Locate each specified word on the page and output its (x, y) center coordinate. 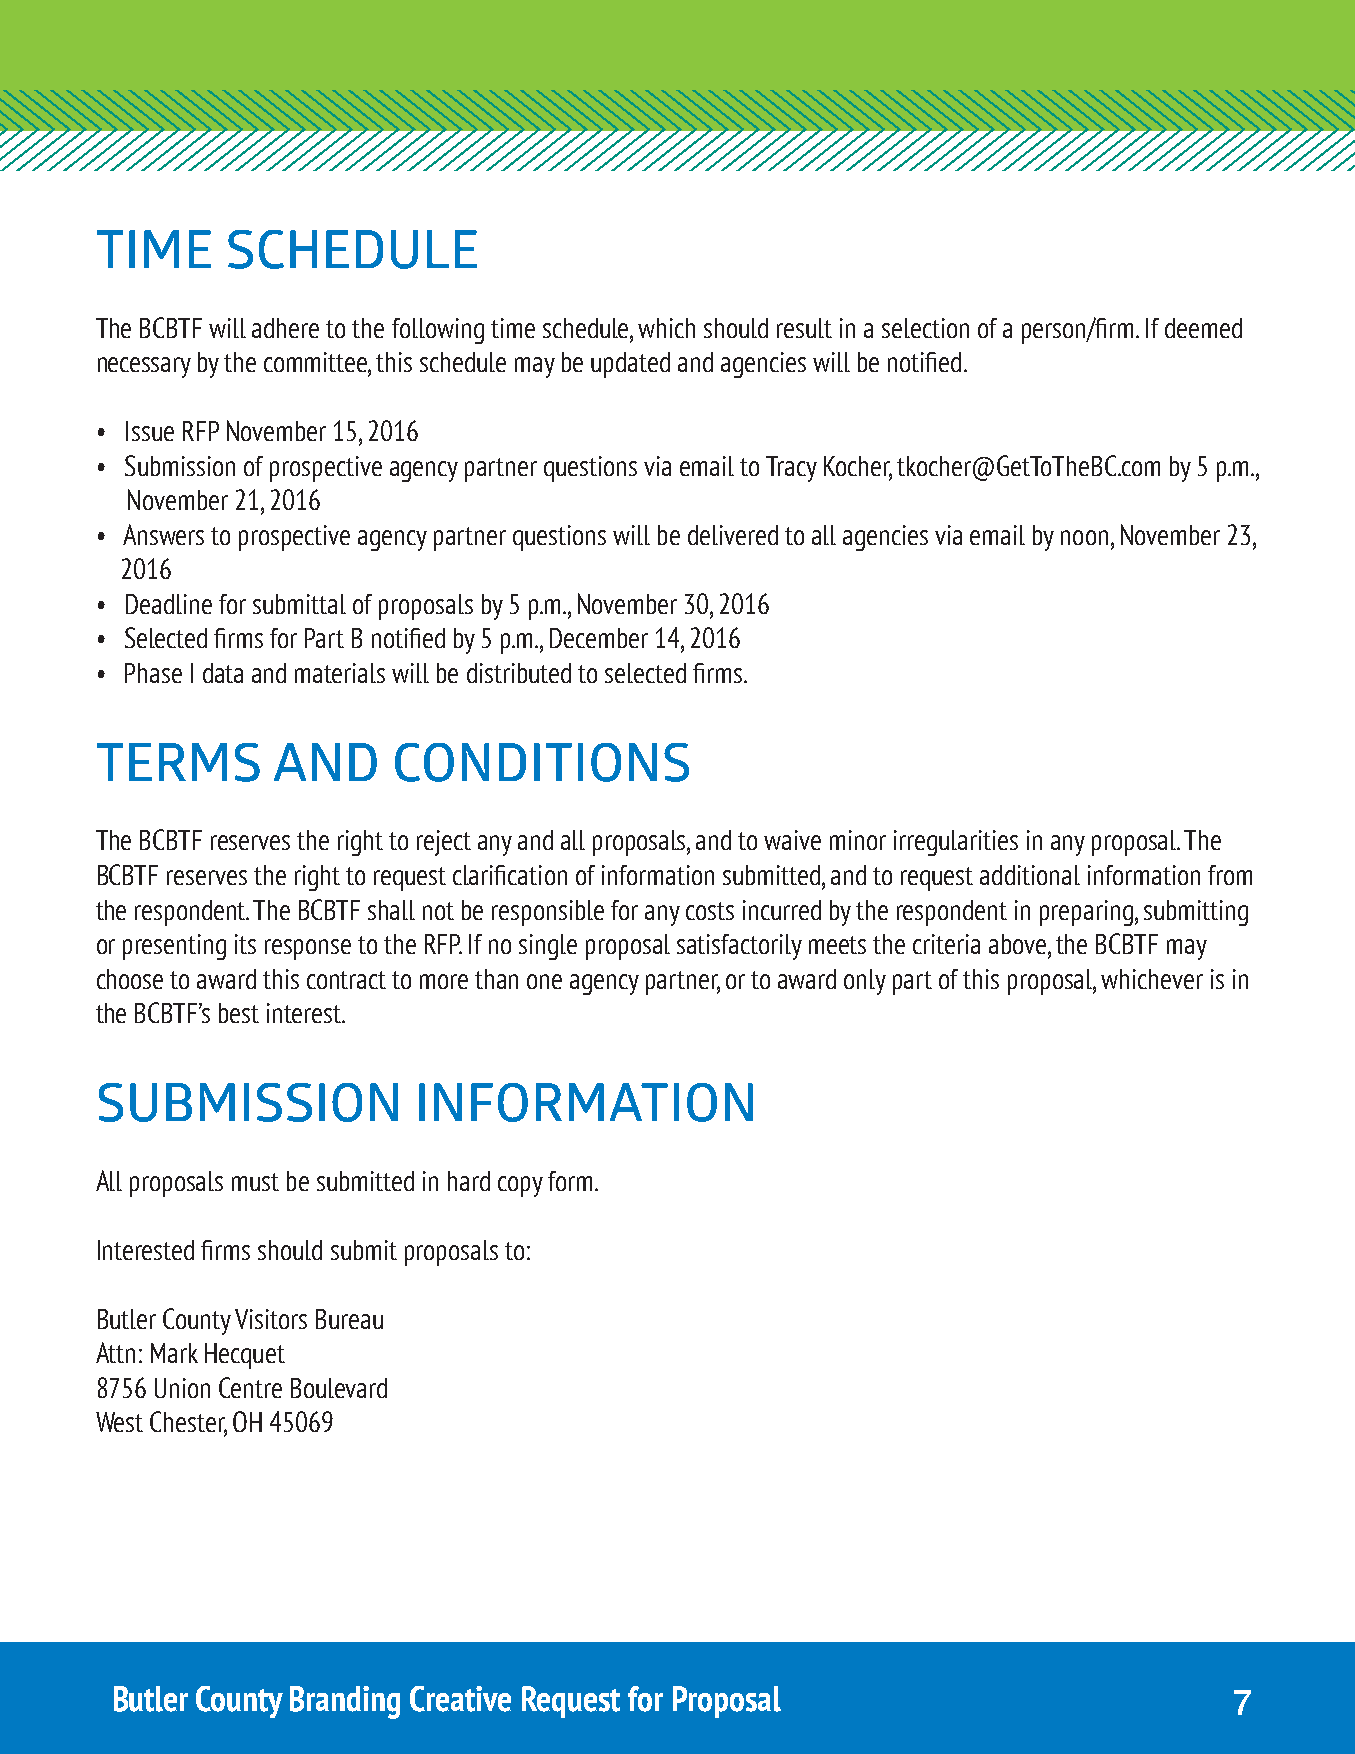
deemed (1203, 328)
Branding (345, 1702)
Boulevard (339, 1388)
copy (520, 1186)
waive (792, 840)
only (865, 982)
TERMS (178, 762)
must (255, 1182)
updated (630, 365)
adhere (285, 328)
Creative (460, 1699)
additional (1030, 875)
